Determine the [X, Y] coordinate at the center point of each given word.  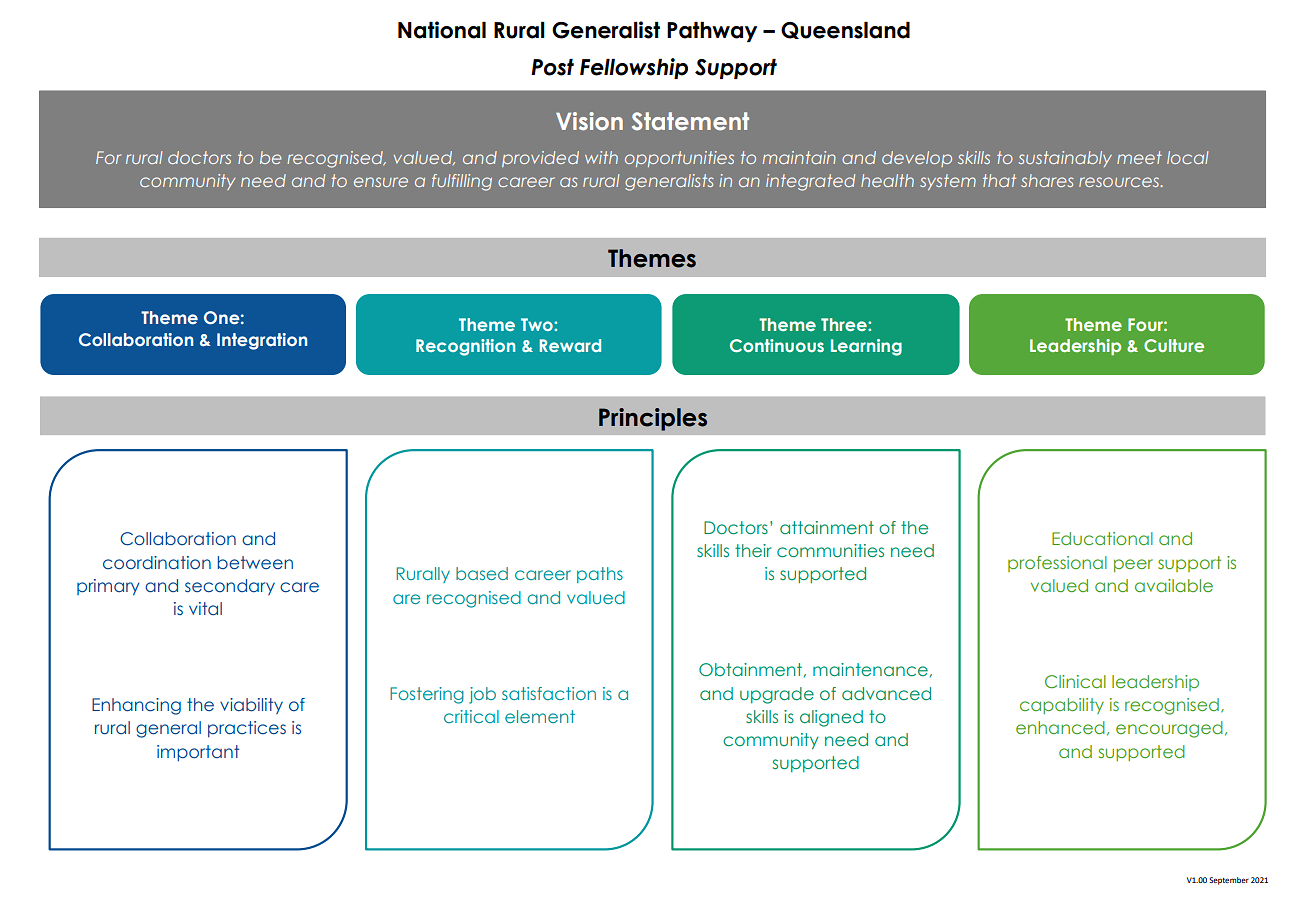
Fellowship [634, 68]
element [540, 716]
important [198, 753]
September [1229, 881]
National [442, 30]
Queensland [845, 30]
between [255, 563]
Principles [653, 419]
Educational [1102, 538]
